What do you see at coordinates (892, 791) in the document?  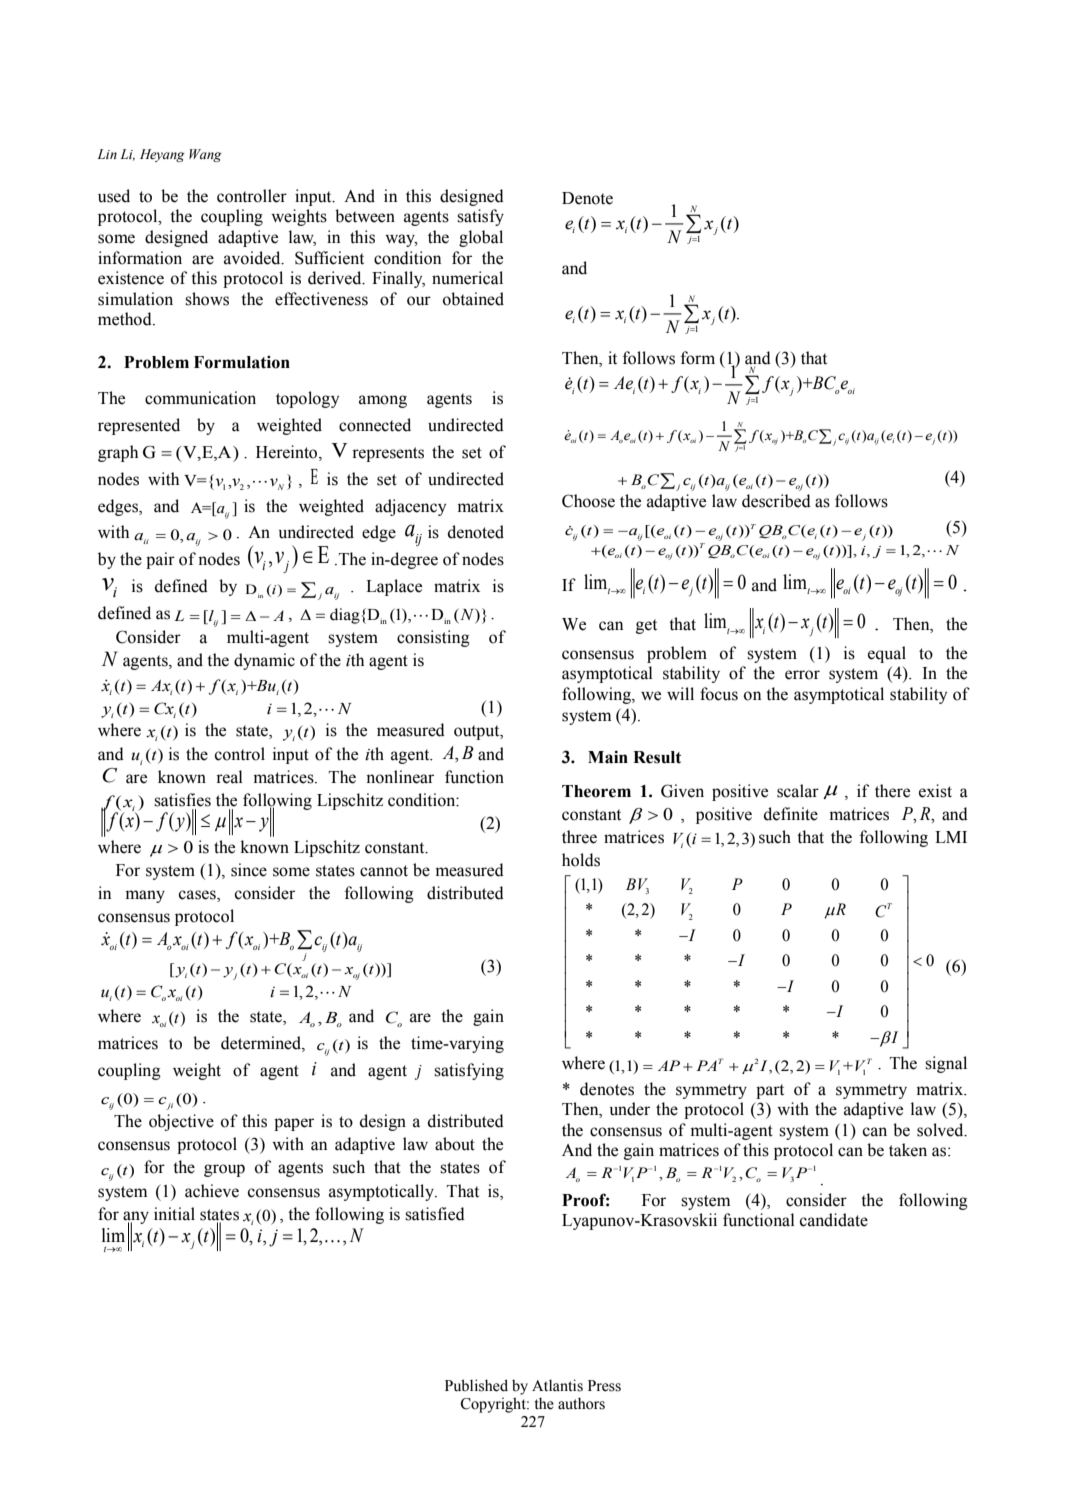 I see `there` at bounding box center [892, 791].
